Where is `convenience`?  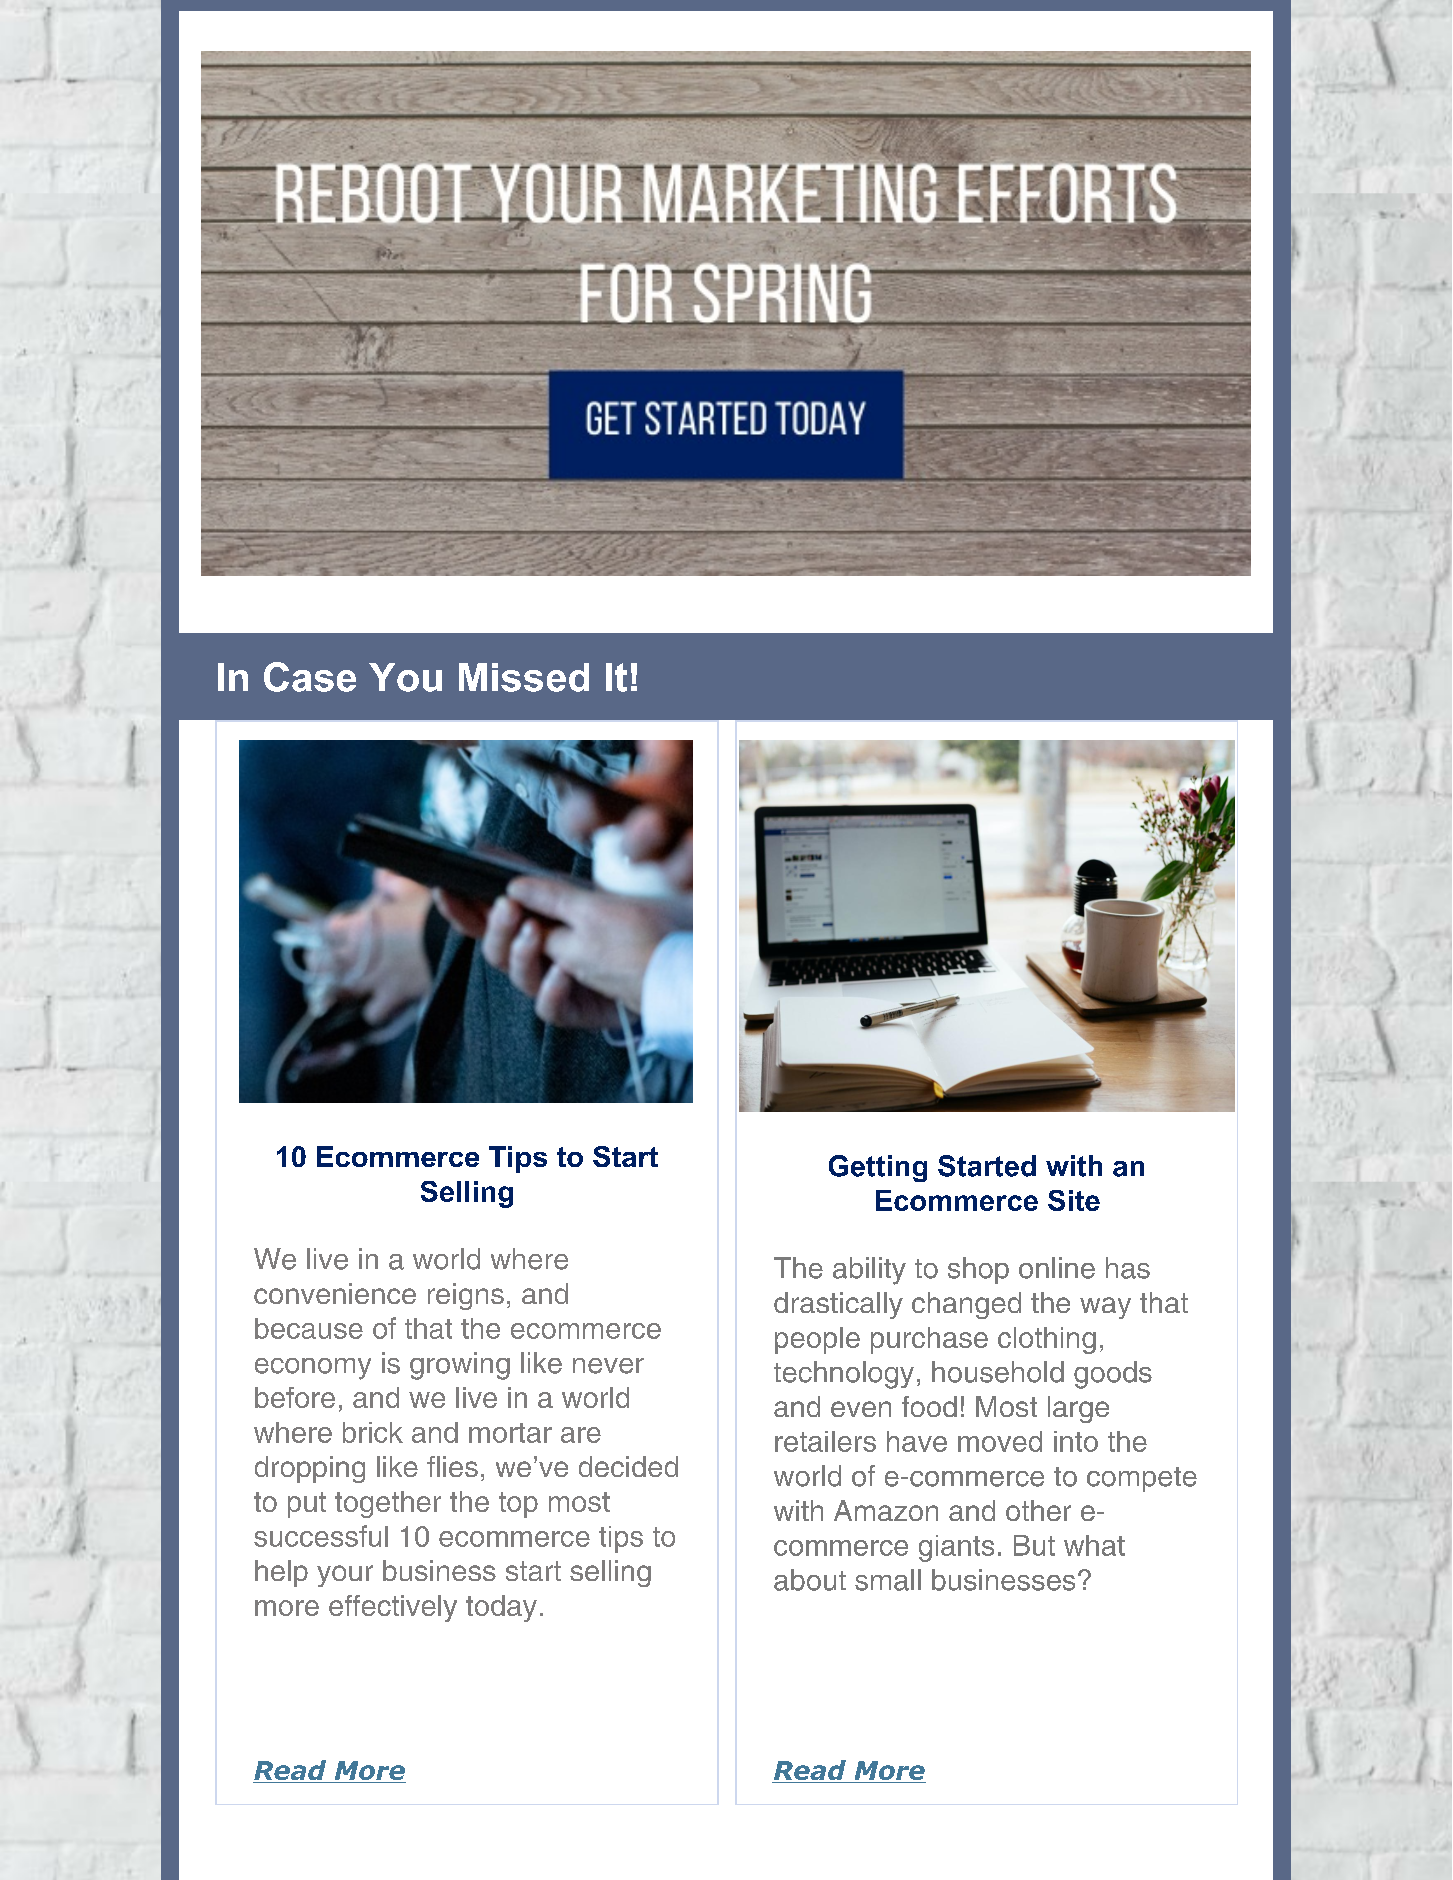 convenience is located at coordinates (335, 1293).
